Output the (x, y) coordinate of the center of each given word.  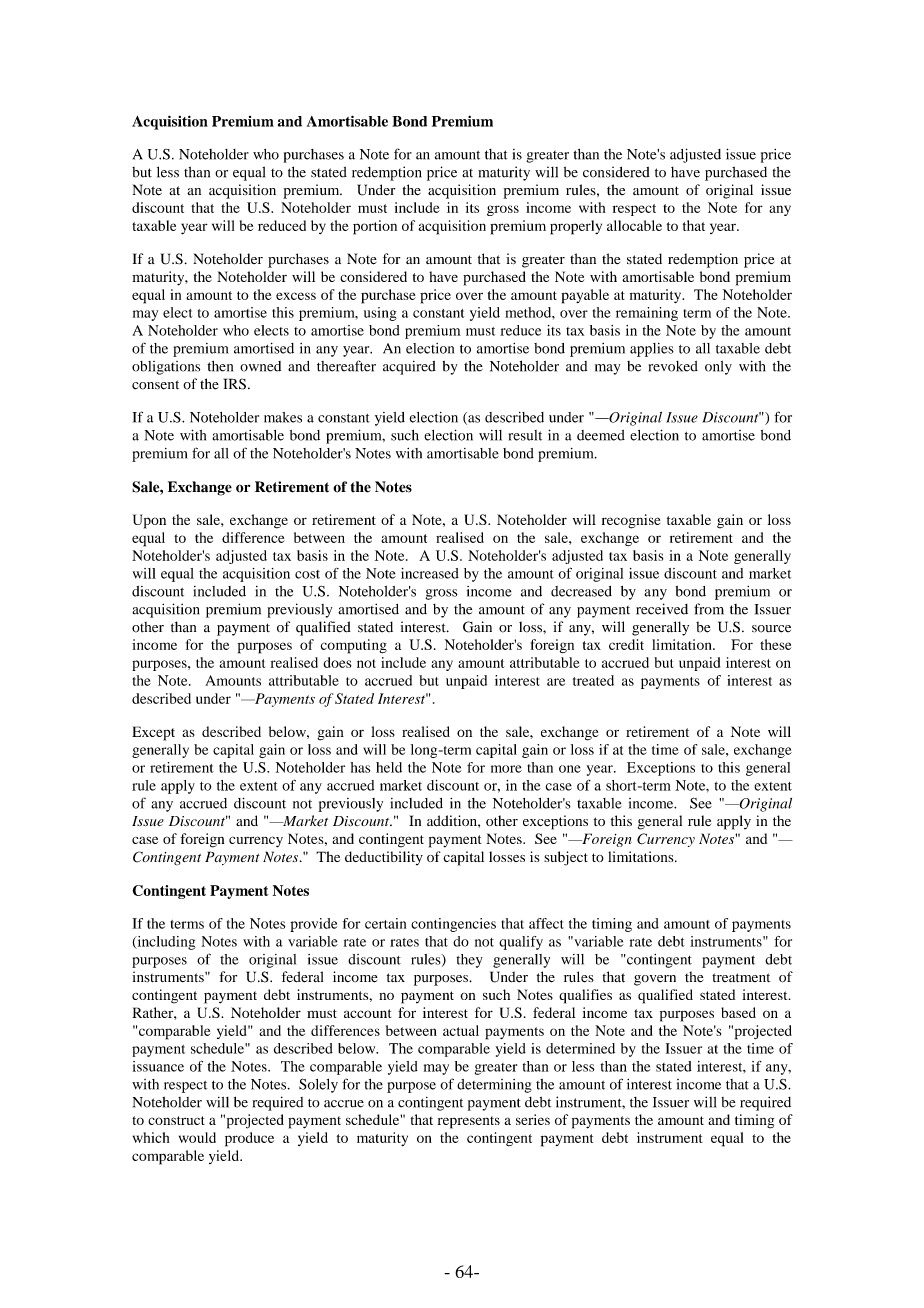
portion (375, 227)
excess (296, 296)
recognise (631, 521)
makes (283, 417)
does (337, 662)
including (165, 943)
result (525, 435)
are (556, 682)
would (197, 1137)
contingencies (453, 925)
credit (626, 644)
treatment (741, 977)
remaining (647, 314)
